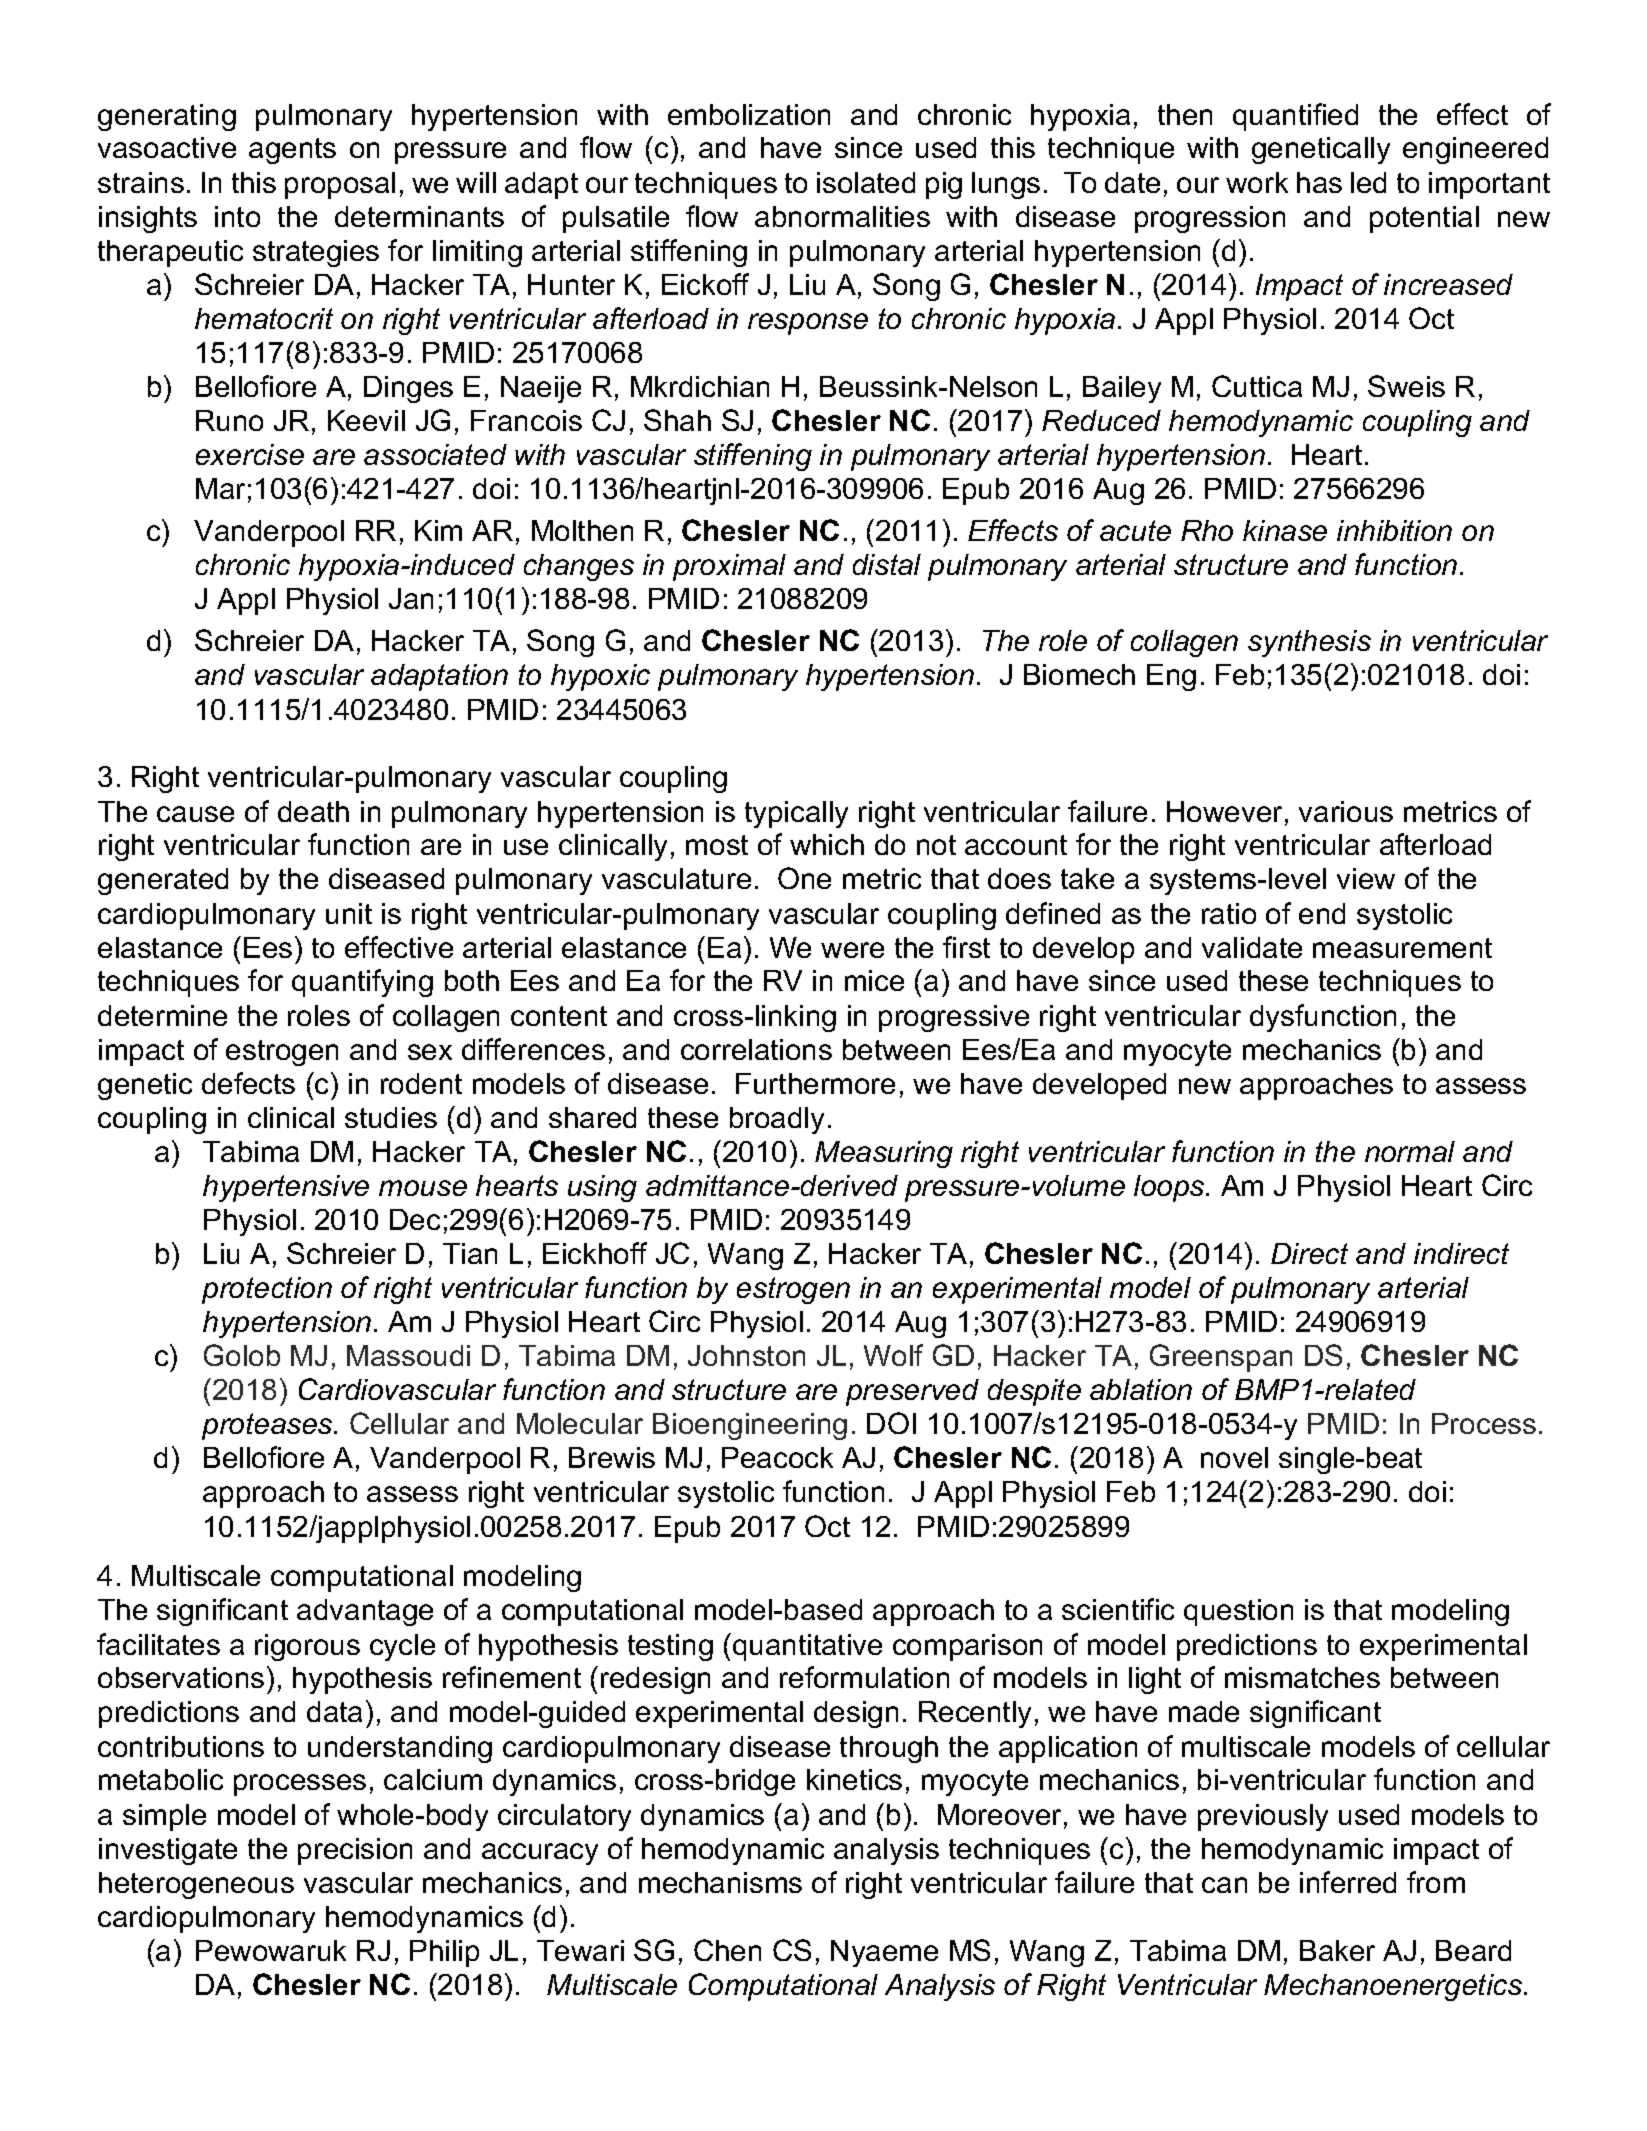  I want to click on Johnston, so click(746, 1355).
